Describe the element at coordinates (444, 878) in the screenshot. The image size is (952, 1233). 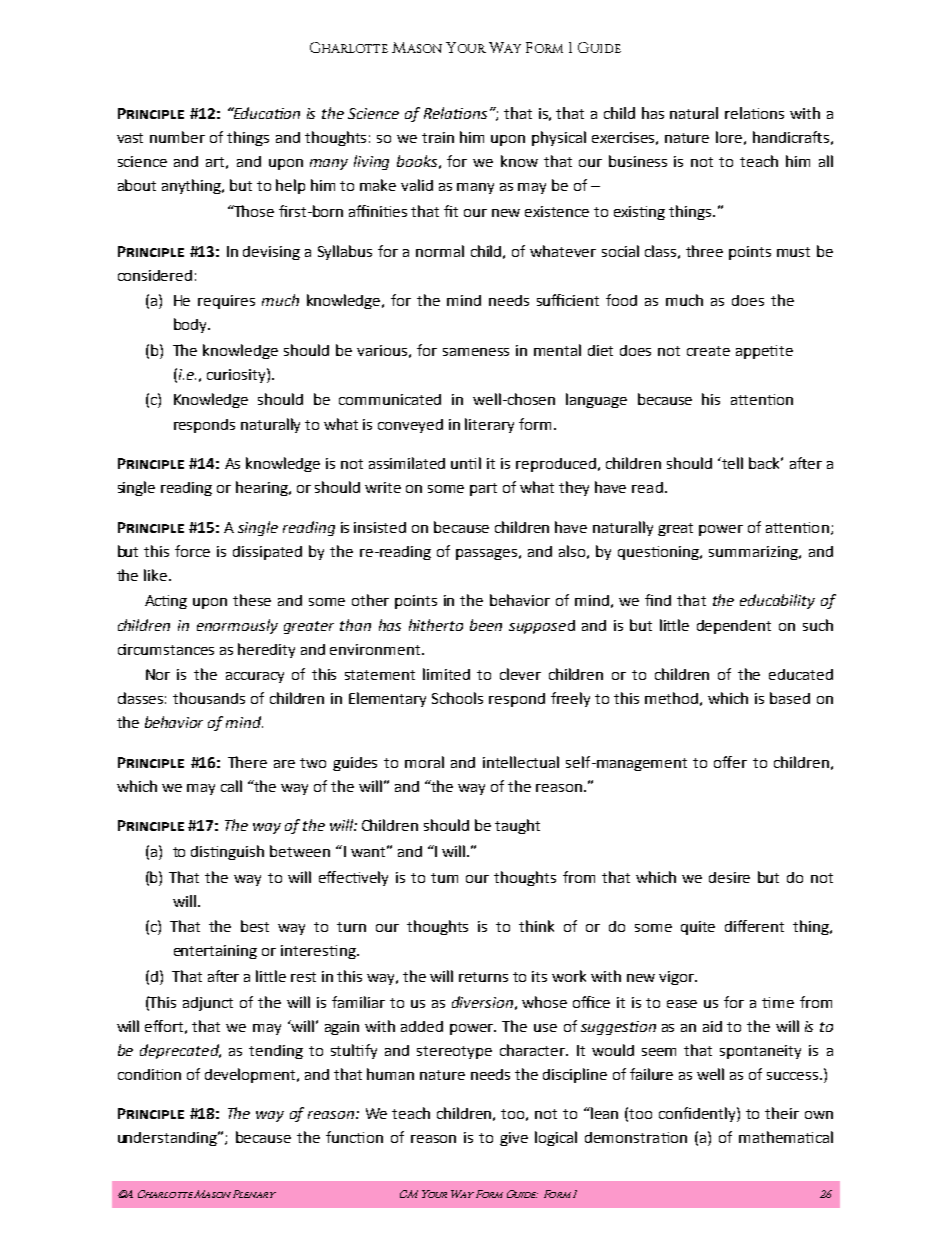
I see `tum` at that location.
